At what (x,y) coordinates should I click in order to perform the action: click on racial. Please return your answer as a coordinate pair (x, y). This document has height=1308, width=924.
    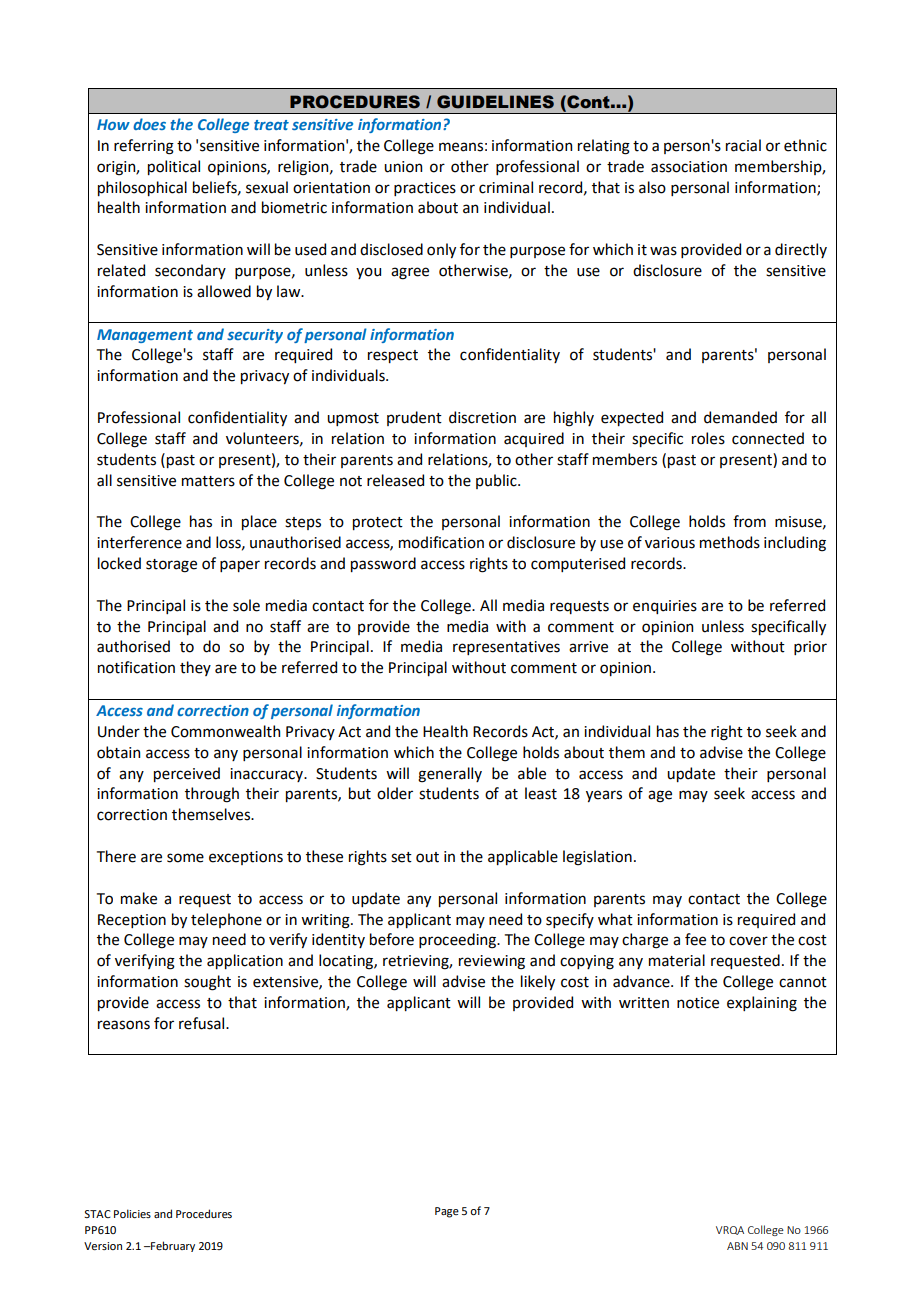
    Looking at the image, I should click on (743, 145).
